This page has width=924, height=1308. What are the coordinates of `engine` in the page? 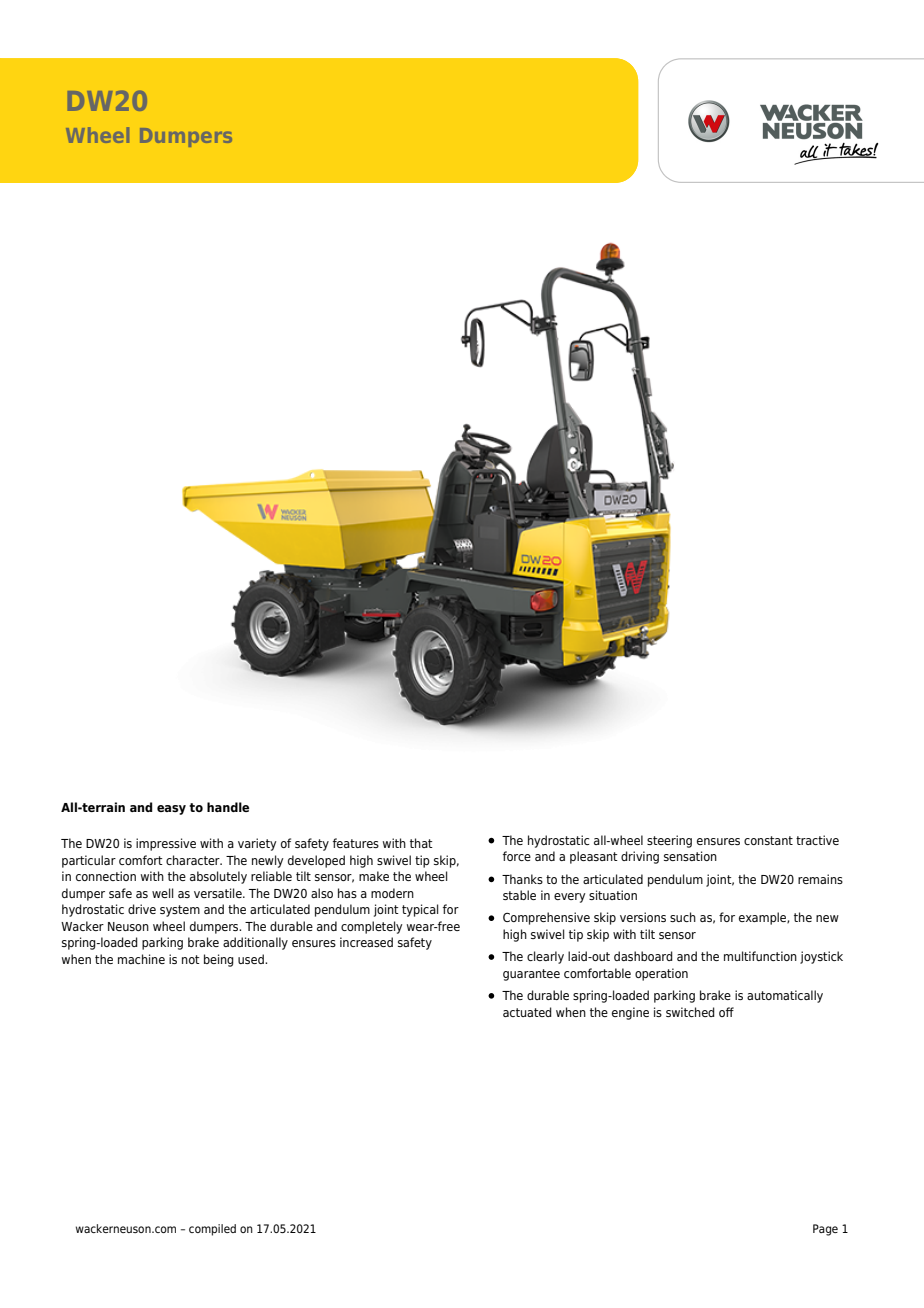 It's located at (630, 1013).
